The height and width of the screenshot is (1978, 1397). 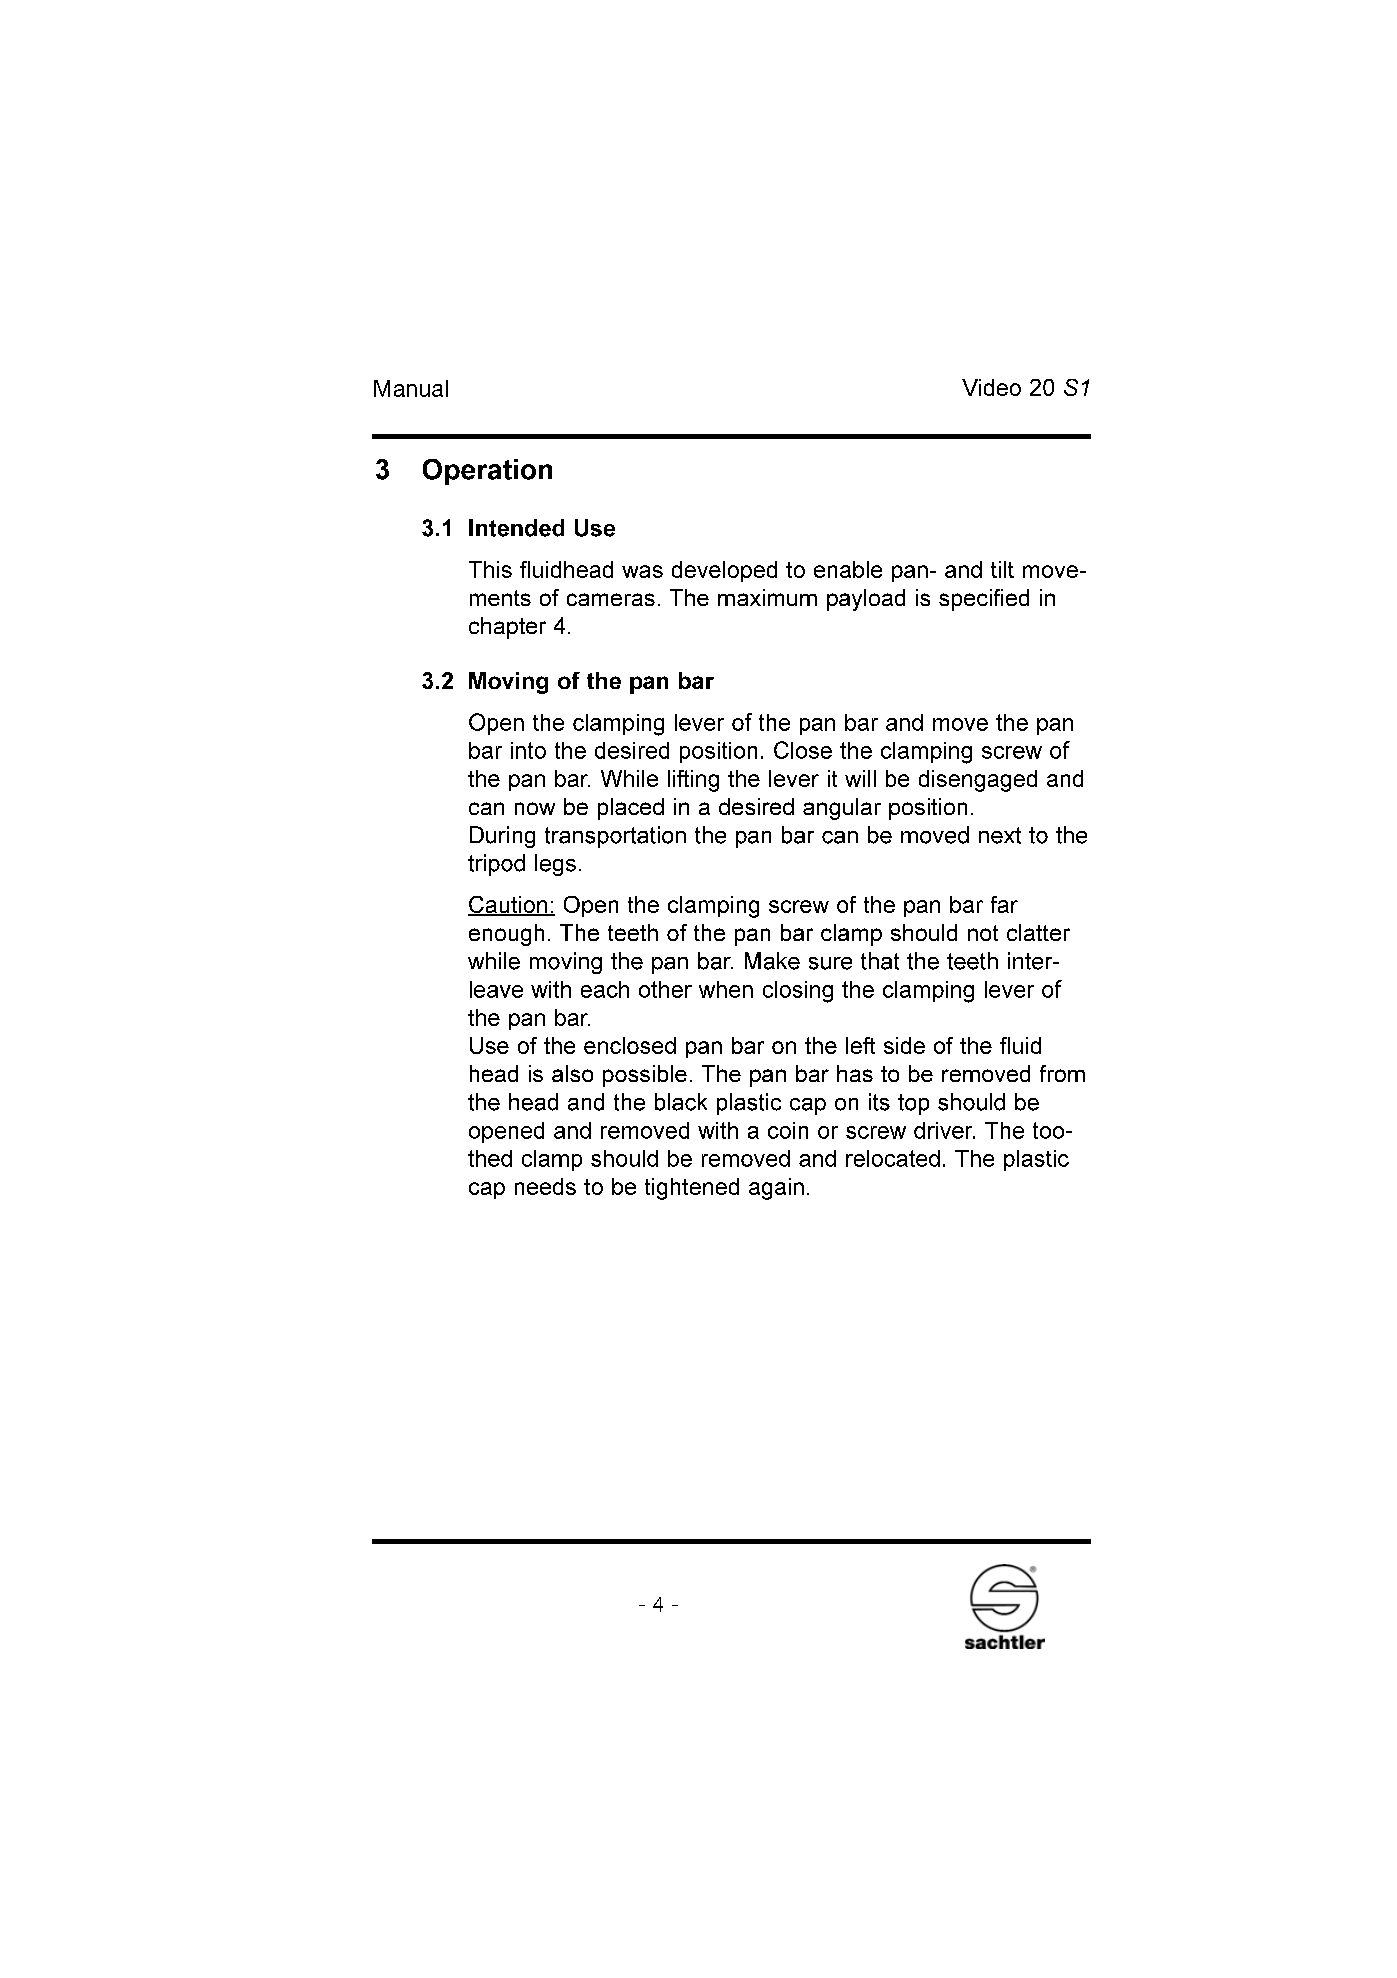 I want to click on side, so click(x=904, y=1045).
